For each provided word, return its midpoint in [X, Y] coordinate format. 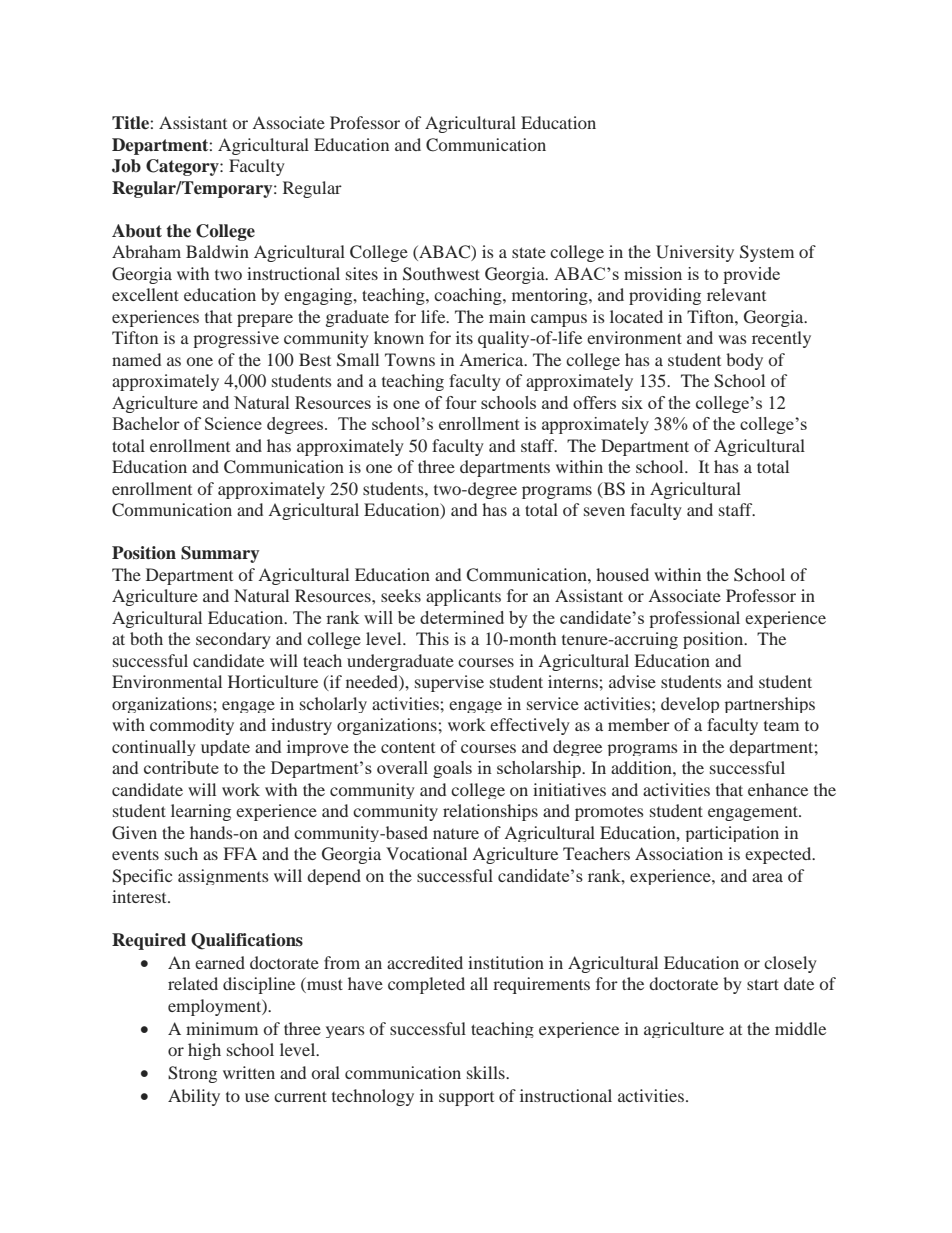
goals [452, 769]
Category [183, 167]
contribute [181, 767]
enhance [778, 789]
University [695, 253]
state [529, 252]
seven [604, 511]
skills [487, 1072]
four [461, 402]
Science [233, 423]
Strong [192, 1074]
